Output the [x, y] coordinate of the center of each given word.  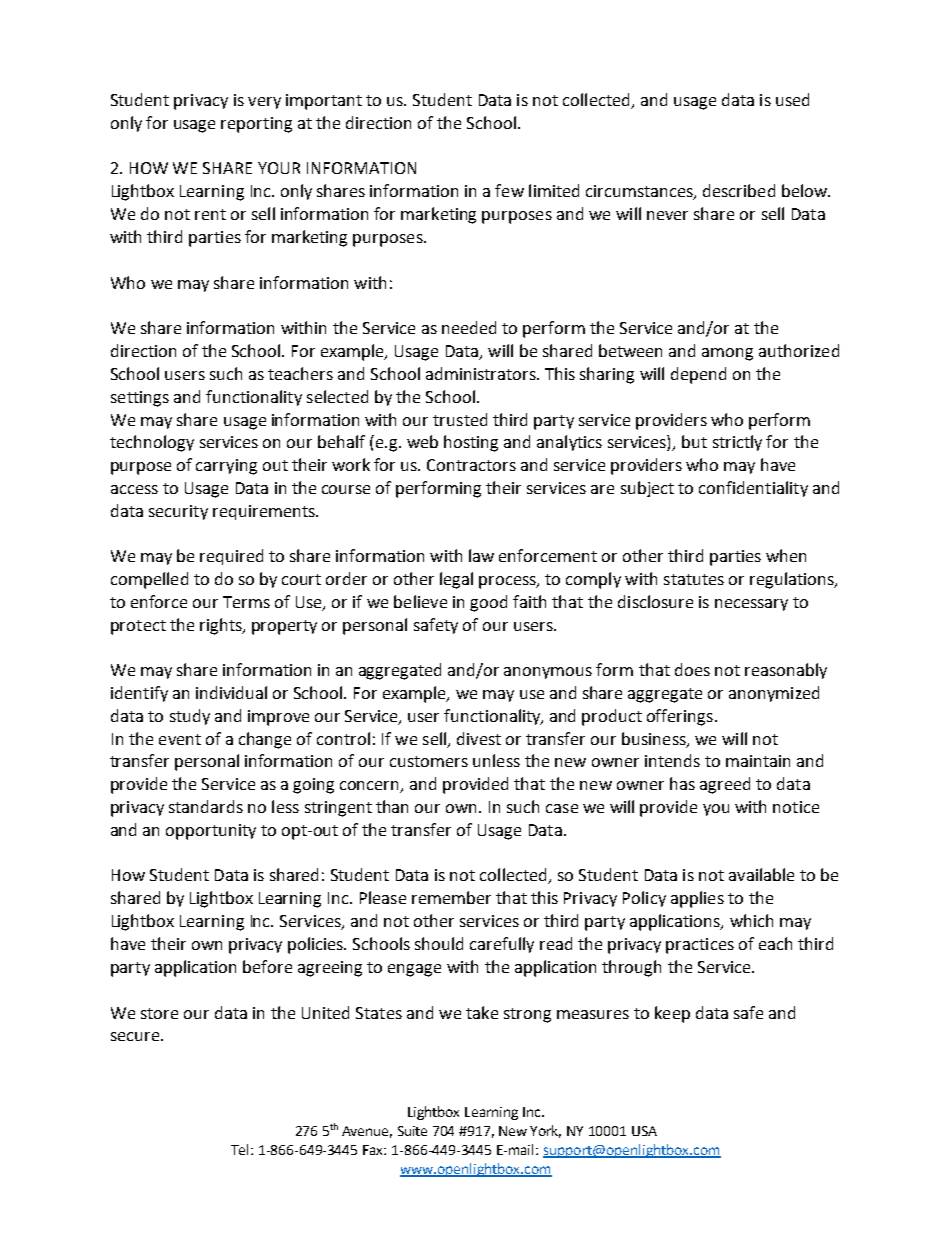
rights [222, 626]
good [488, 603]
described [739, 190]
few [509, 190]
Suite [412, 1131]
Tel [239, 1149]
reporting [256, 125]
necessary [751, 605]
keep [672, 1014]
